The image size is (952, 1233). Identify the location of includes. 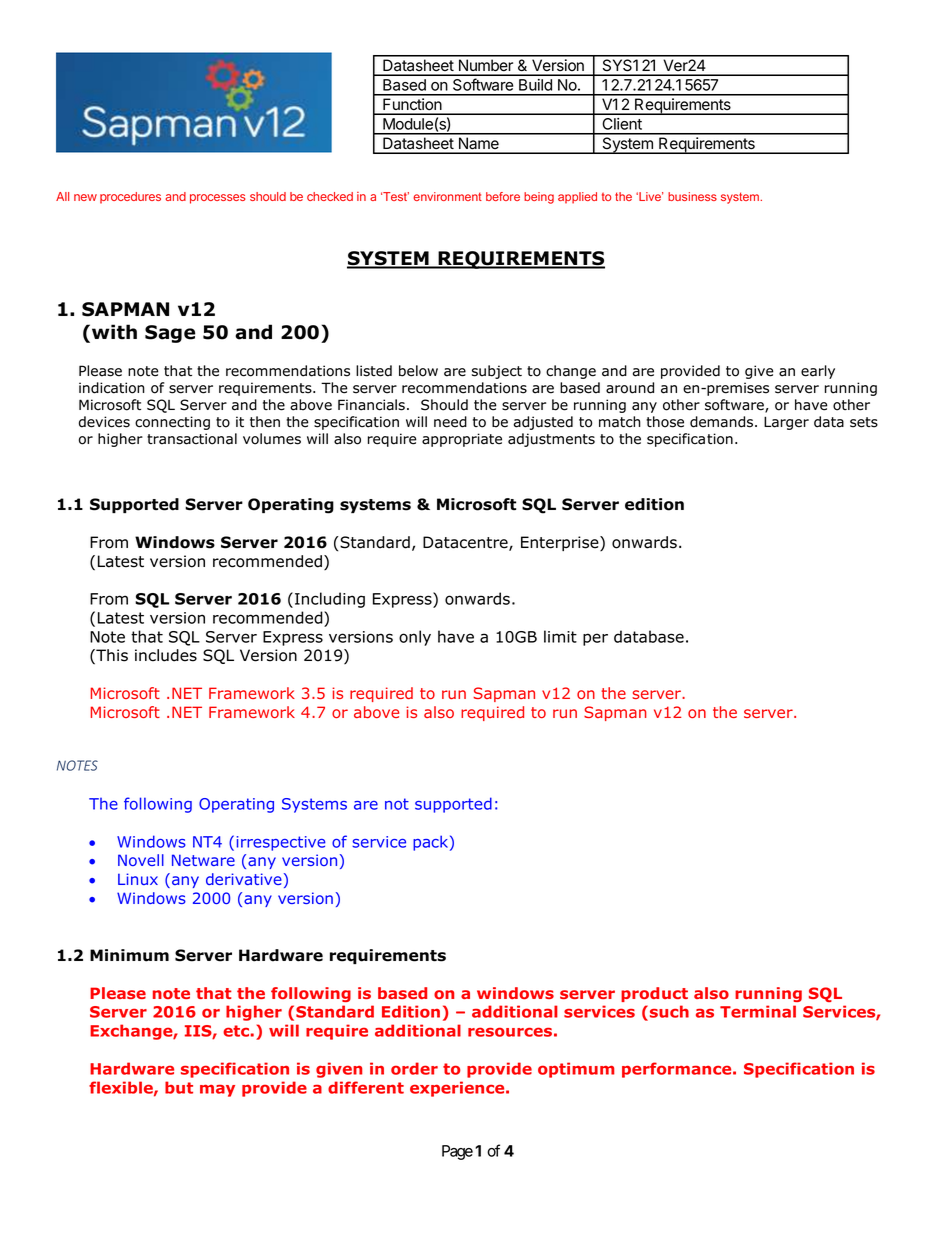
(166, 655).
